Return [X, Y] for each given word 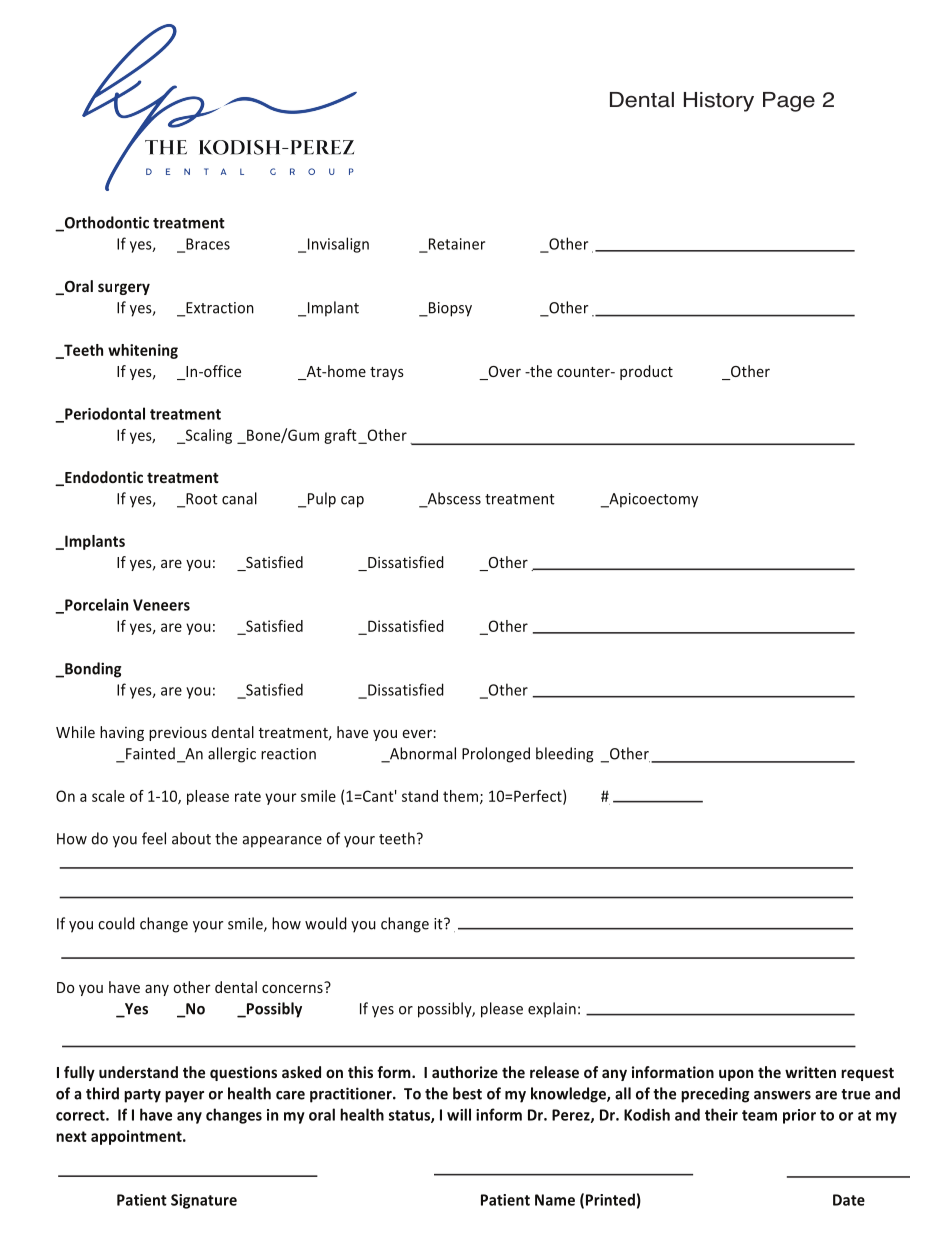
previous [178, 734]
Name [555, 1200]
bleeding [565, 755]
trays [387, 373]
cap [352, 502]
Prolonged [496, 755]
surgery [124, 289]
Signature [204, 1201]
